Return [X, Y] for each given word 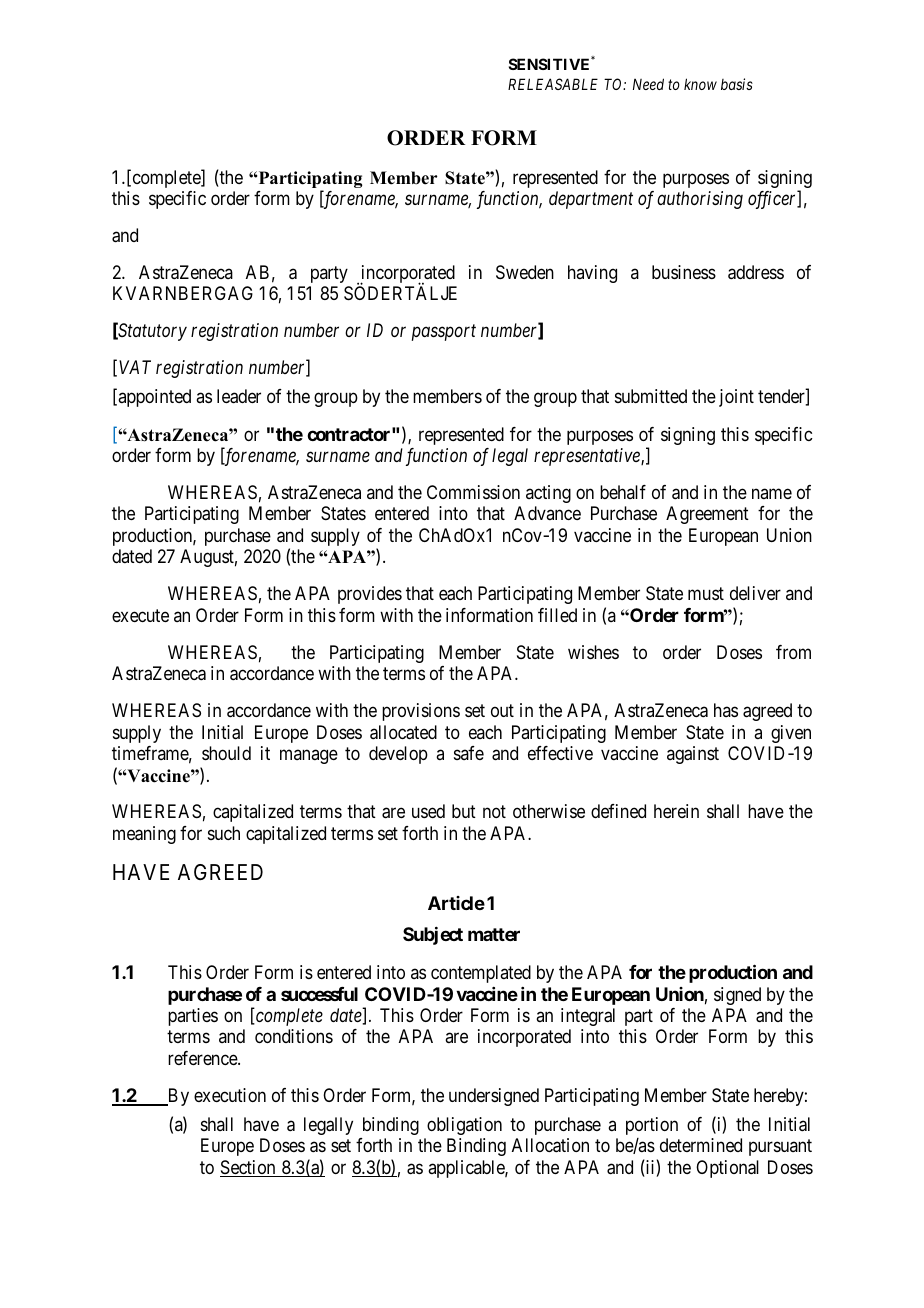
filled [557, 615]
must [706, 593]
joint [736, 398]
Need [648, 84]
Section [249, 1168]
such [224, 833]
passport [444, 333]
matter [494, 934]
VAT [135, 367]
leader [239, 396]
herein [676, 811]
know [700, 84]
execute [140, 615]
